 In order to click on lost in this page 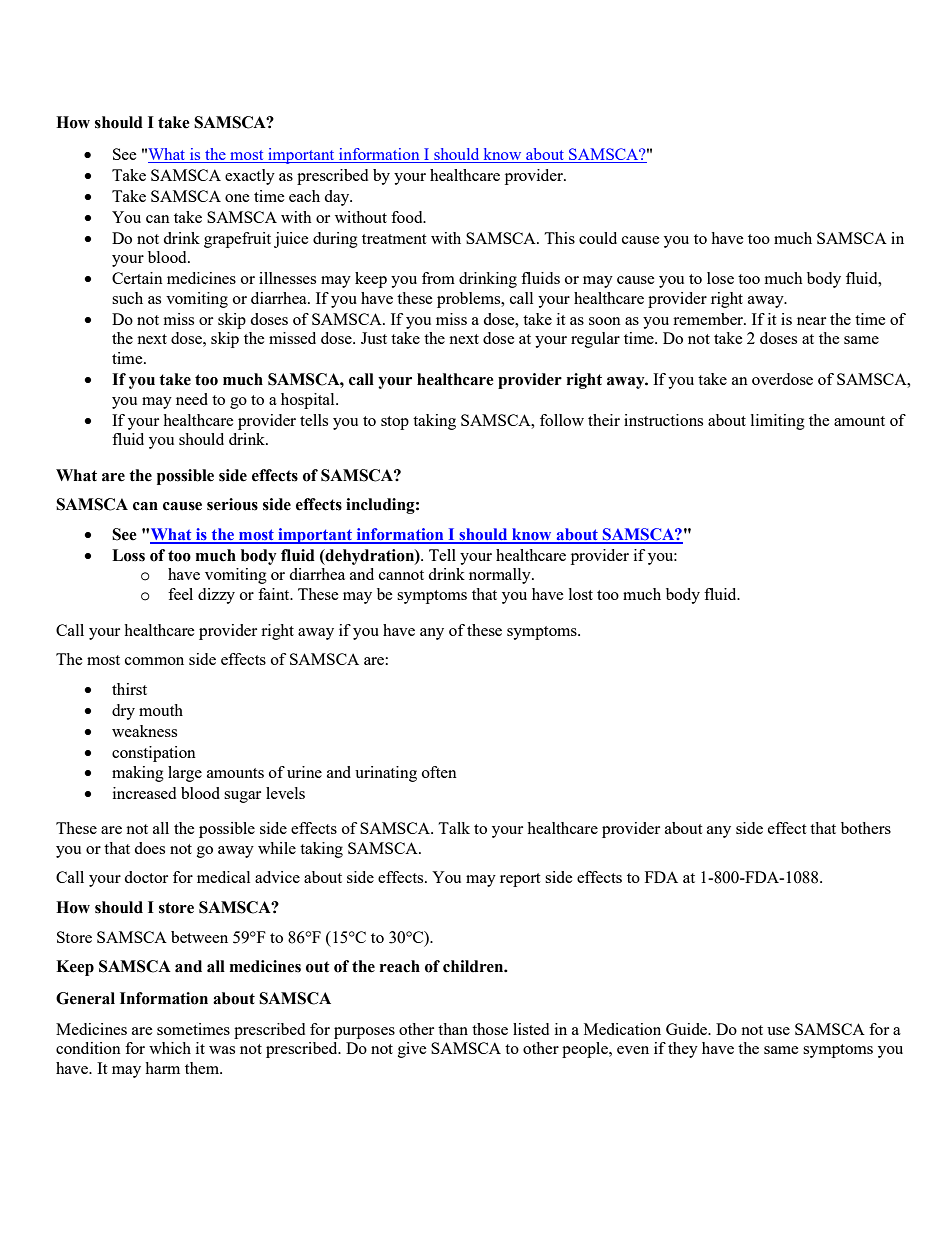, I will do `click(581, 594)`.
